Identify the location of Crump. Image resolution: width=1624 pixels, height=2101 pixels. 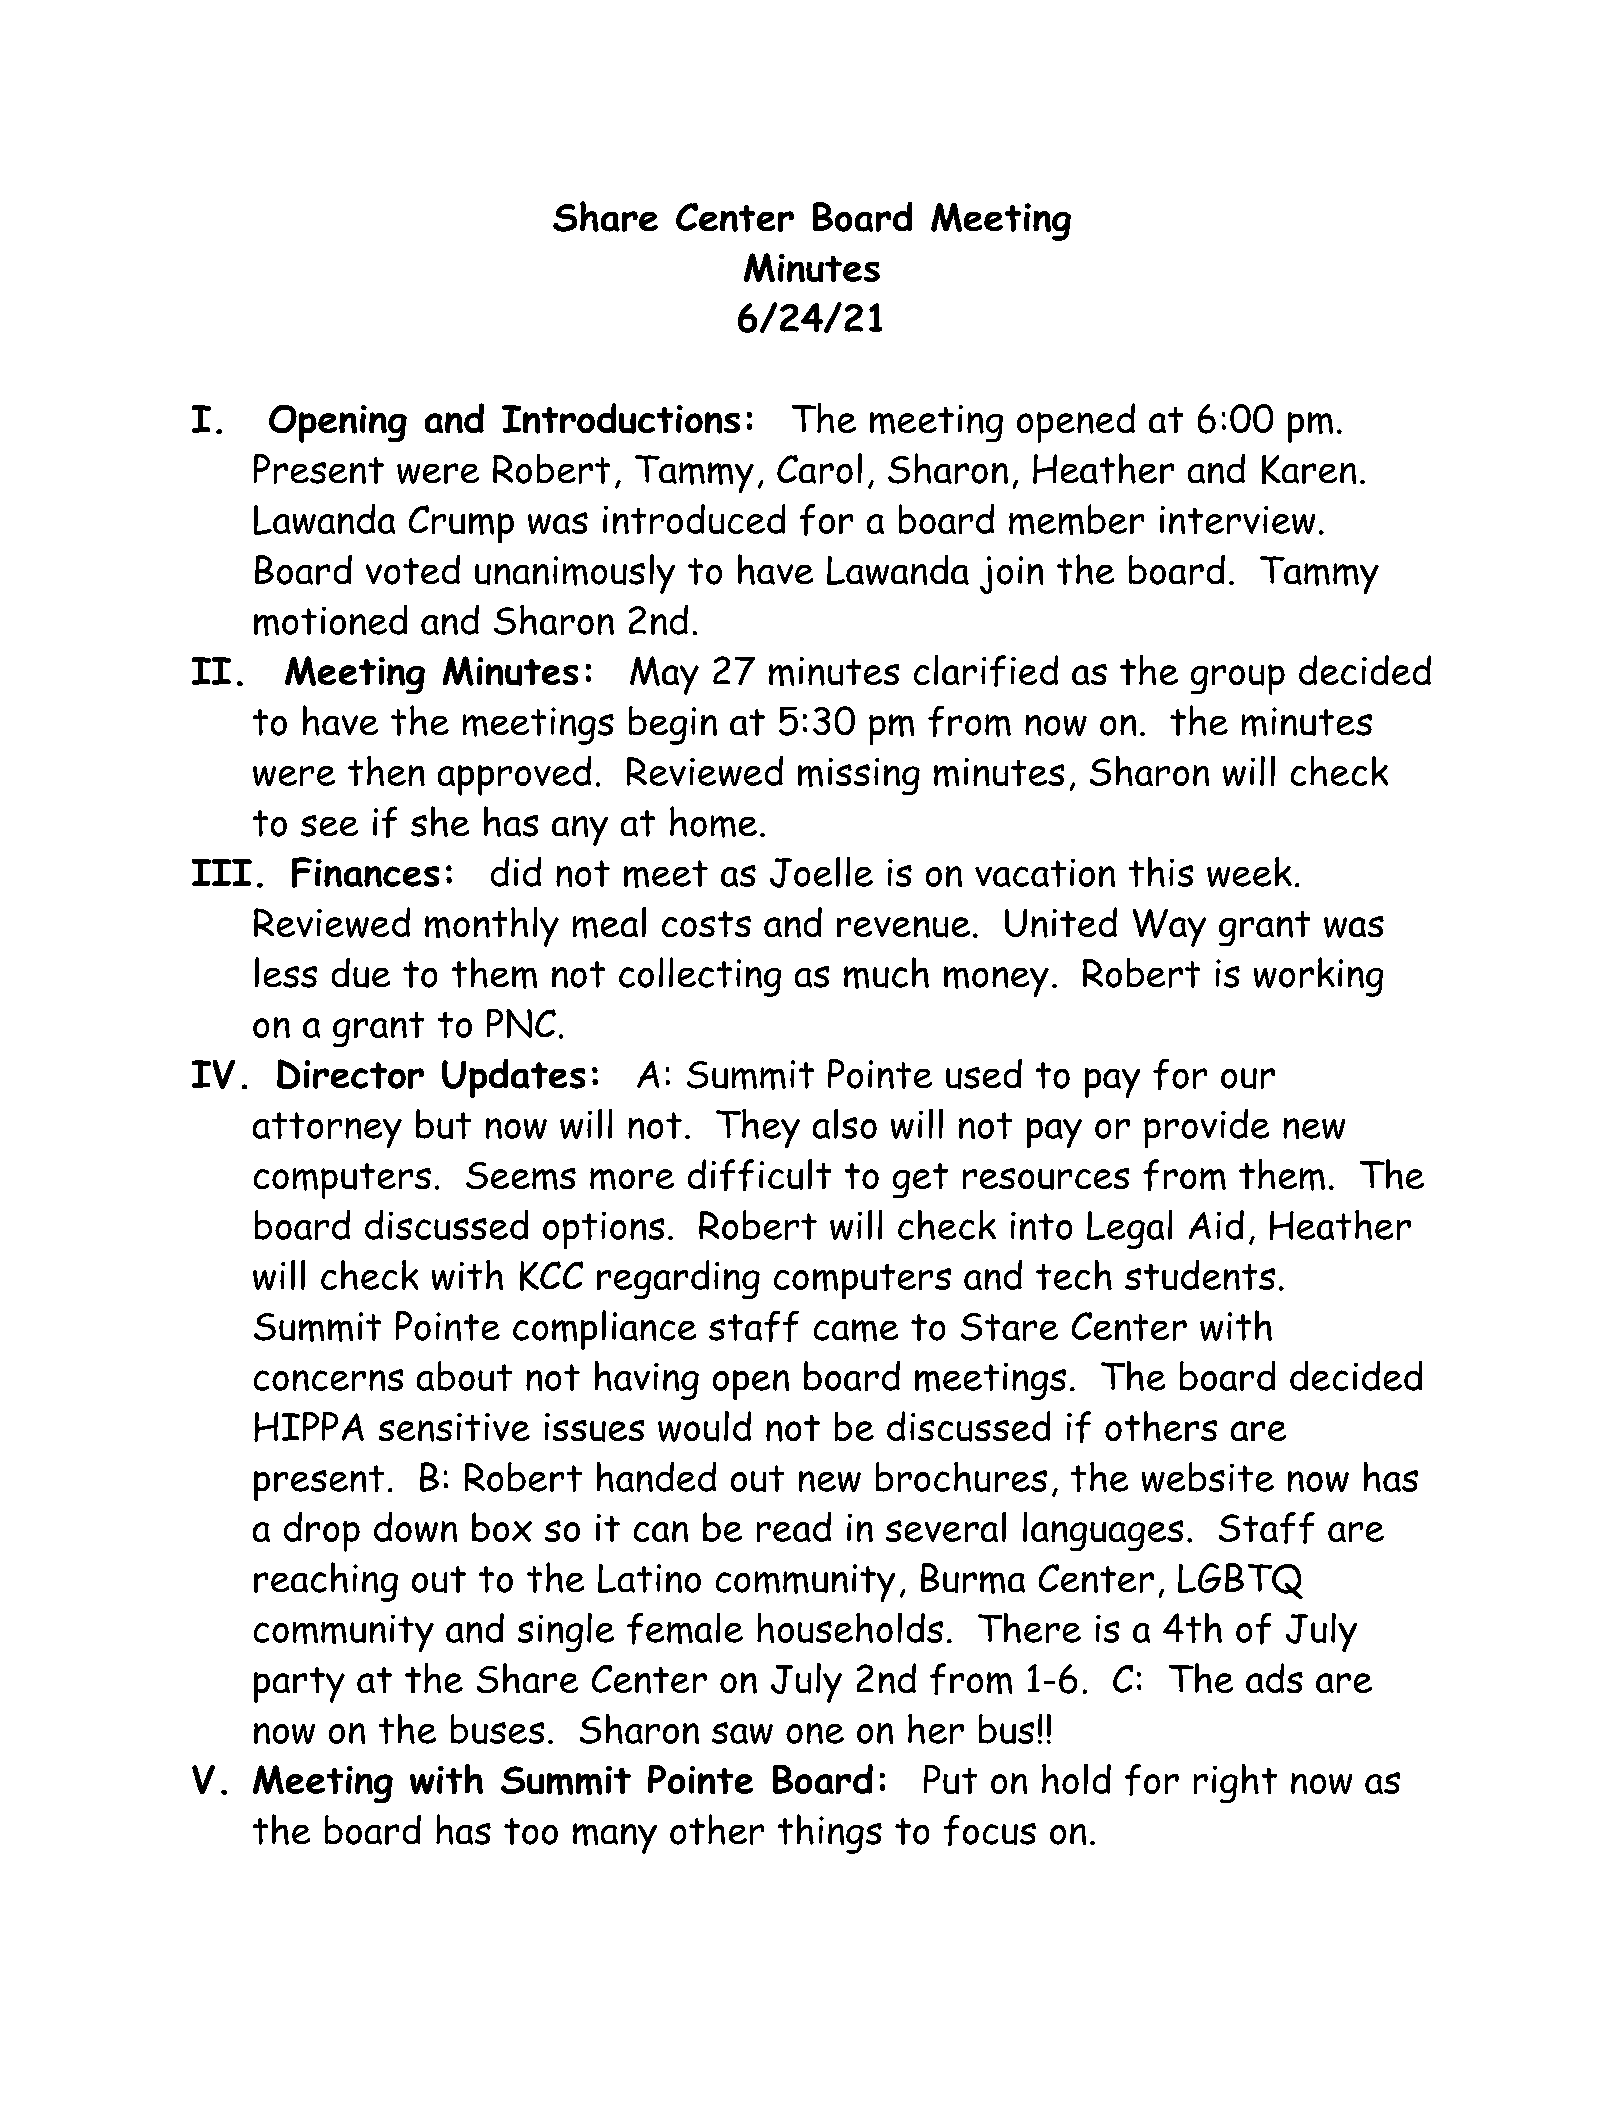
(461, 524).
